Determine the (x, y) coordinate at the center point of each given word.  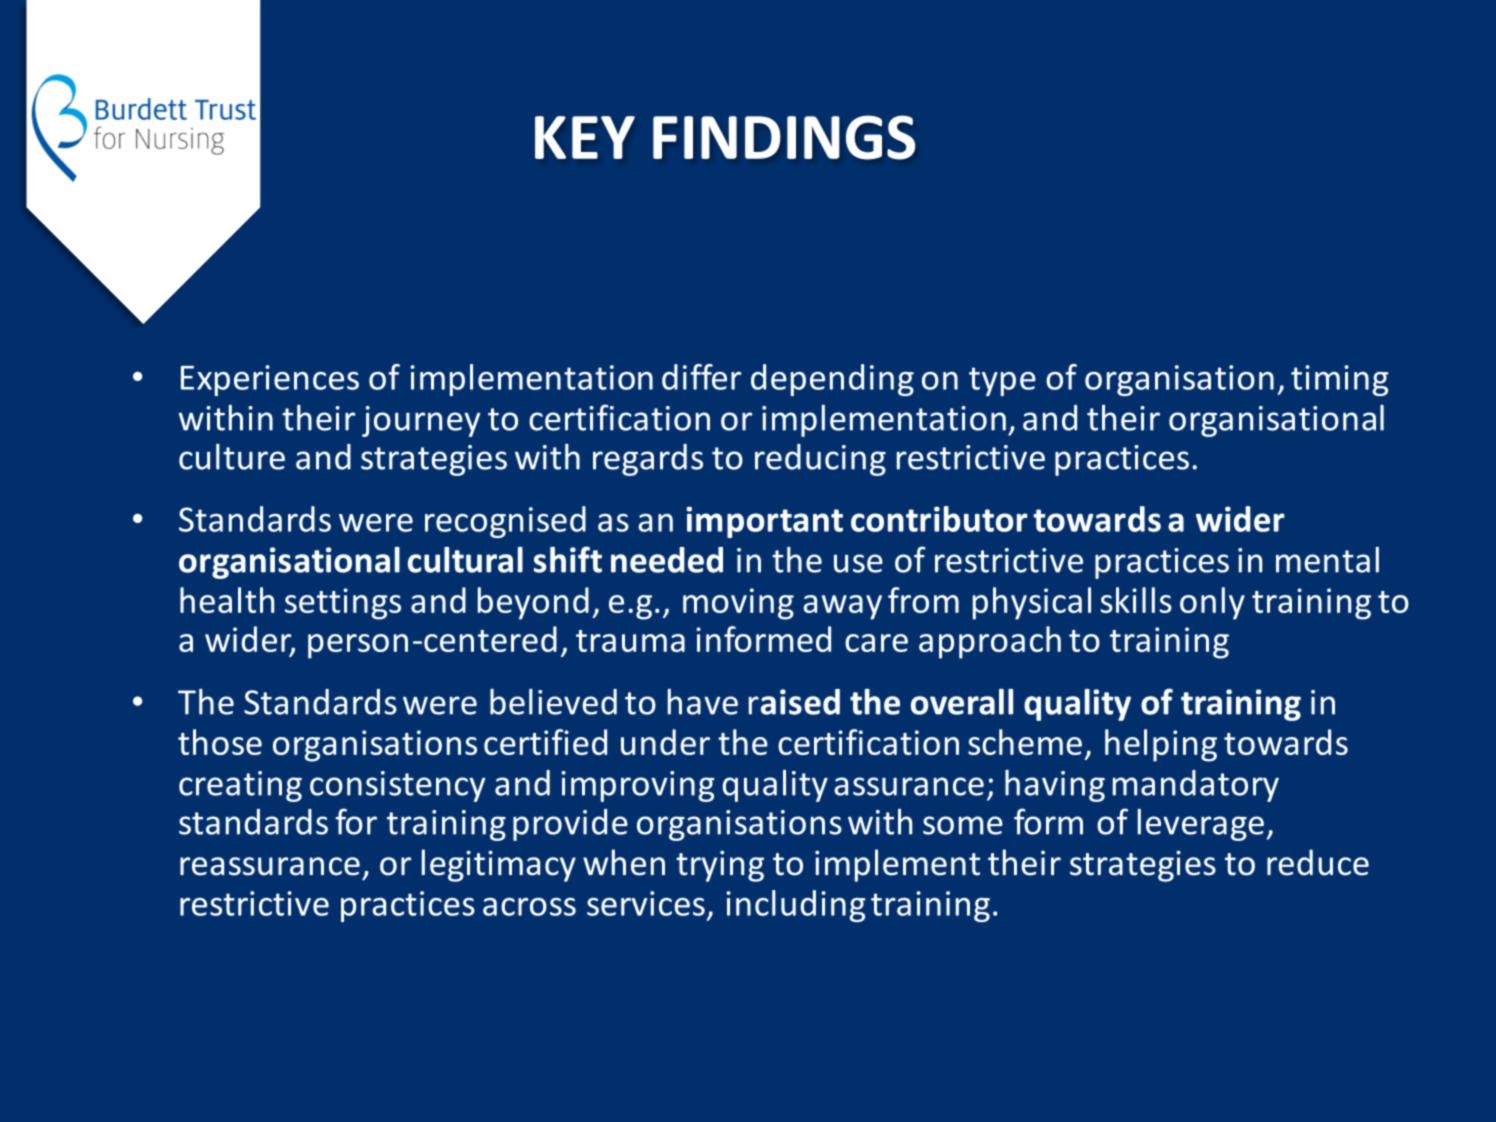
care (876, 643)
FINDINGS (784, 137)
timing (1340, 380)
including (796, 906)
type (1002, 381)
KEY (585, 137)
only (1212, 603)
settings (343, 604)
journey (421, 421)
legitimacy (499, 865)
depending (832, 380)
